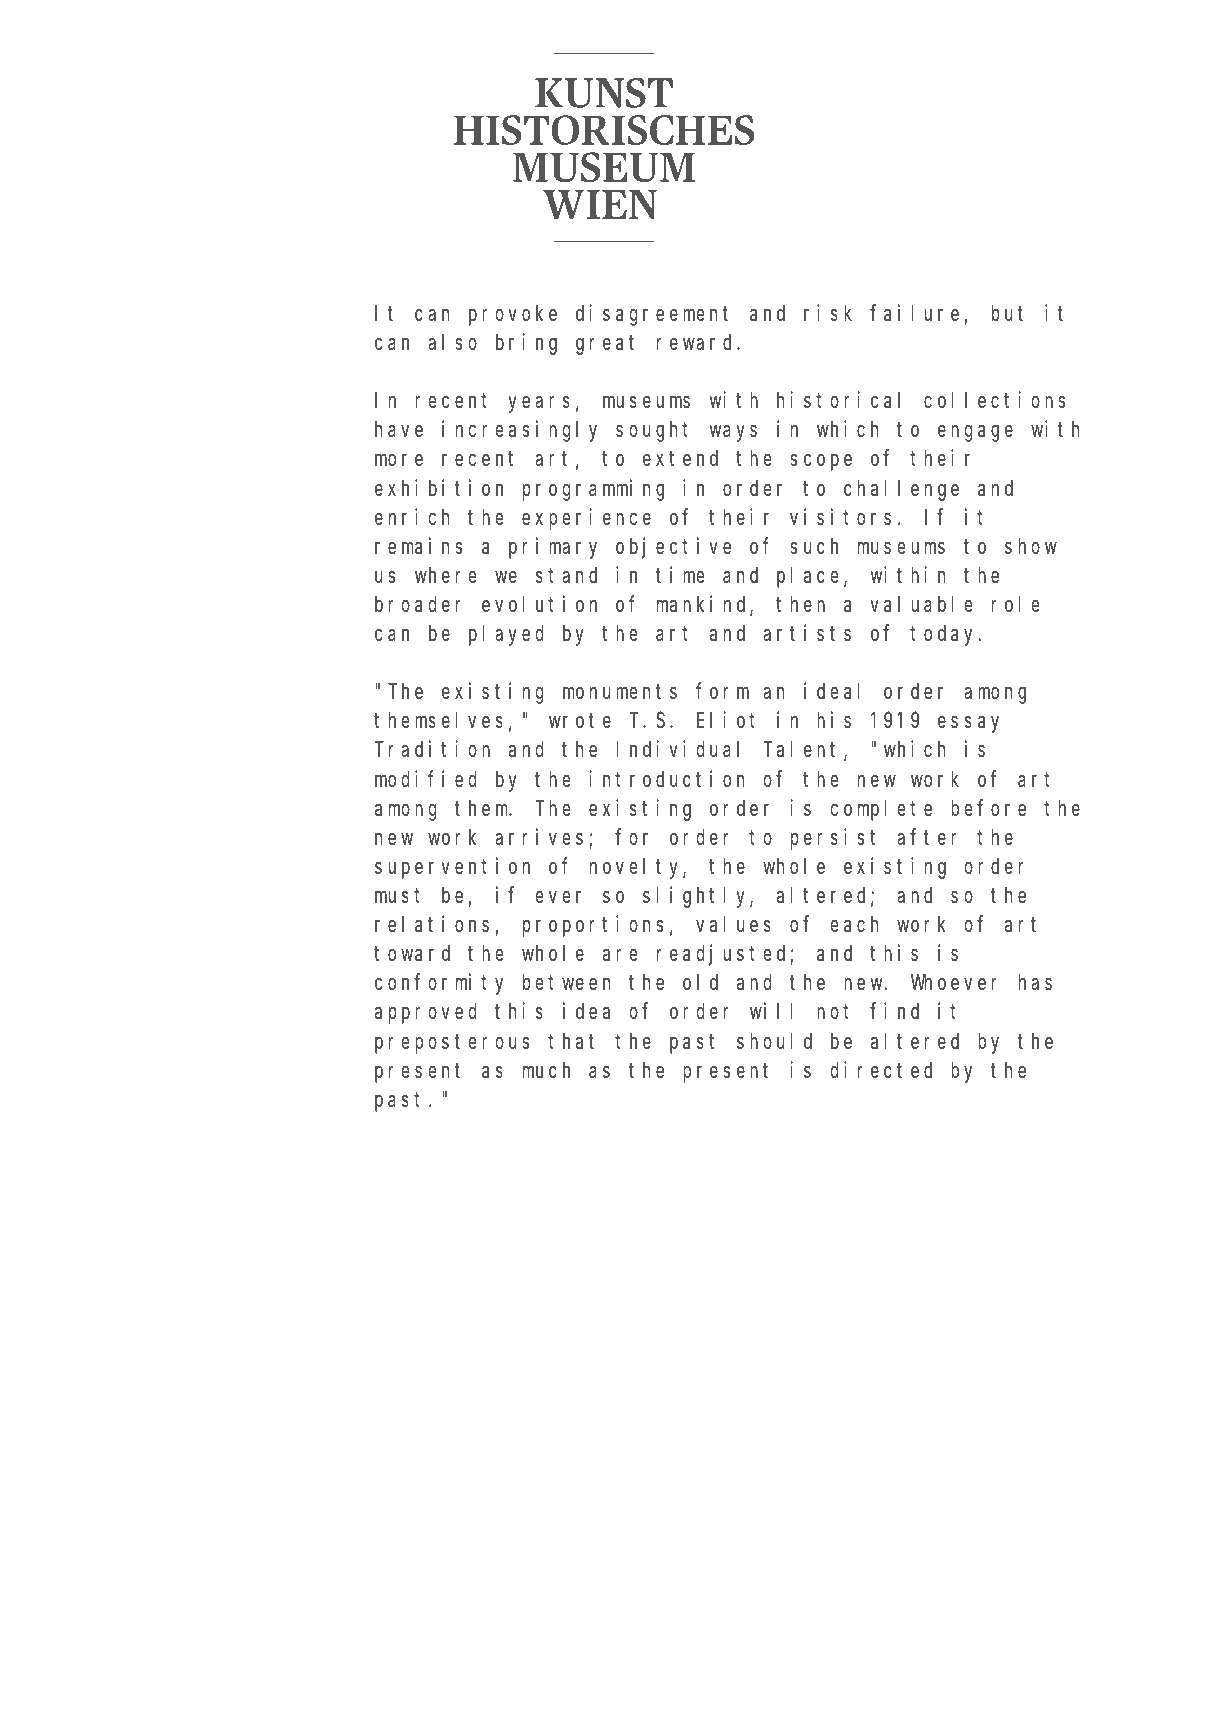 The image size is (1209, 1710). Describe the element at coordinates (620, 692) in the image. I see `monuments` at that location.
